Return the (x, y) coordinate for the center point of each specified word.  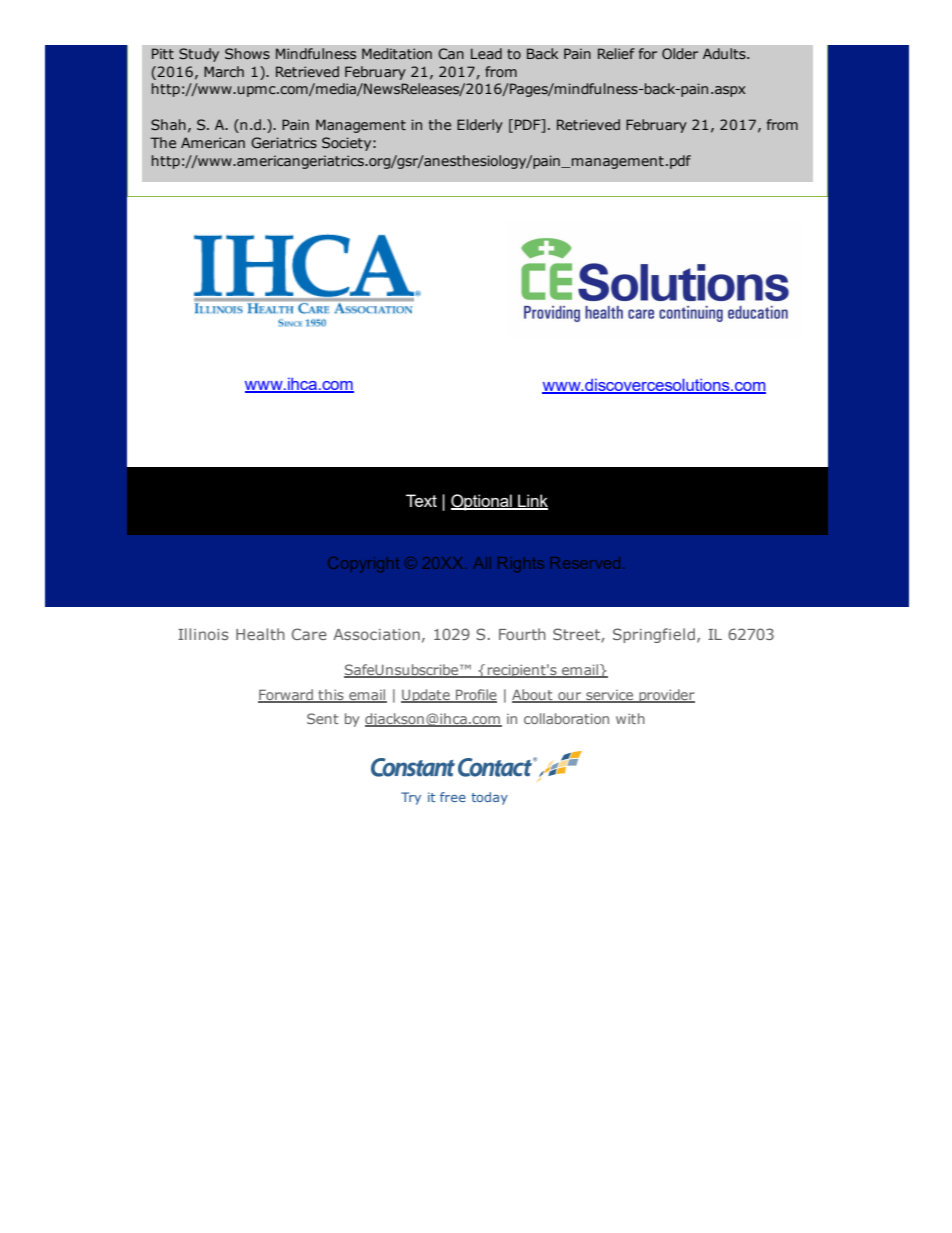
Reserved (585, 563)
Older (680, 53)
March (224, 71)
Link (532, 501)
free (453, 797)
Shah (168, 124)
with (630, 718)
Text (421, 500)
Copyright (364, 564)
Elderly (480, 126)
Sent (323, 718)
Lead (486, 53)
